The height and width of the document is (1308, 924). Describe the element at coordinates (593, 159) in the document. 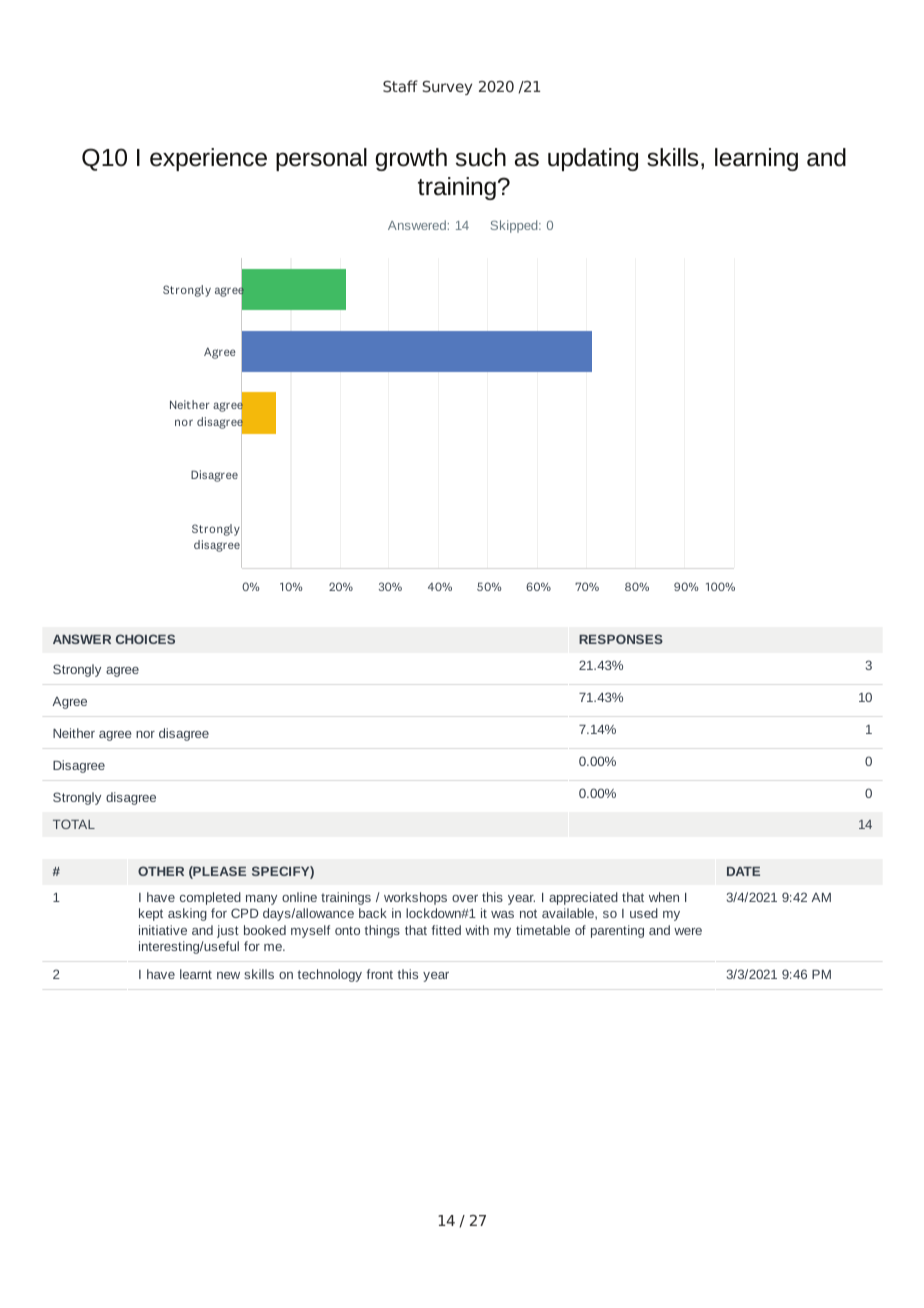

I see `updating` at that location.
